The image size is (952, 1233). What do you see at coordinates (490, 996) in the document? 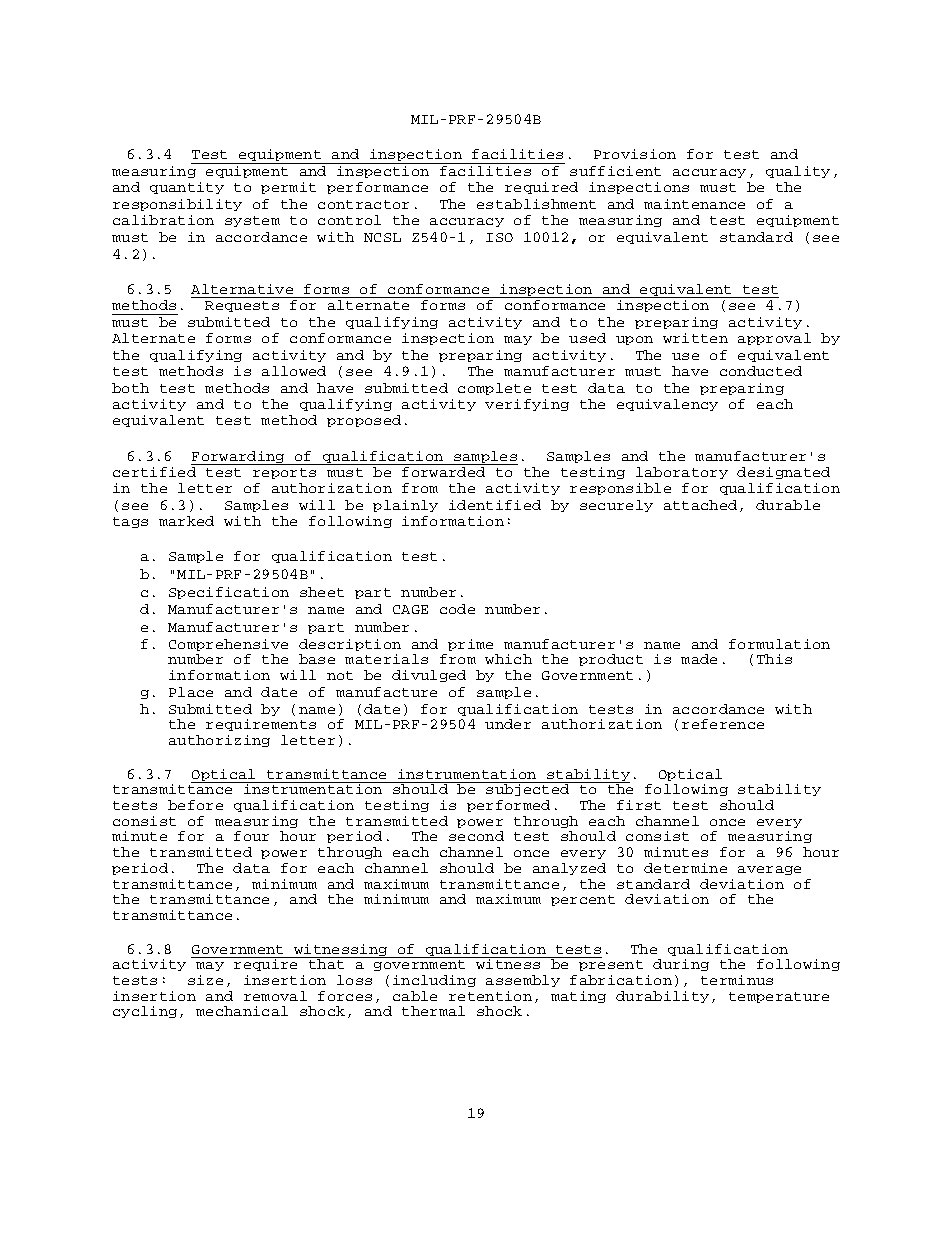
I see `retention` at bounding box center [490, 996].
